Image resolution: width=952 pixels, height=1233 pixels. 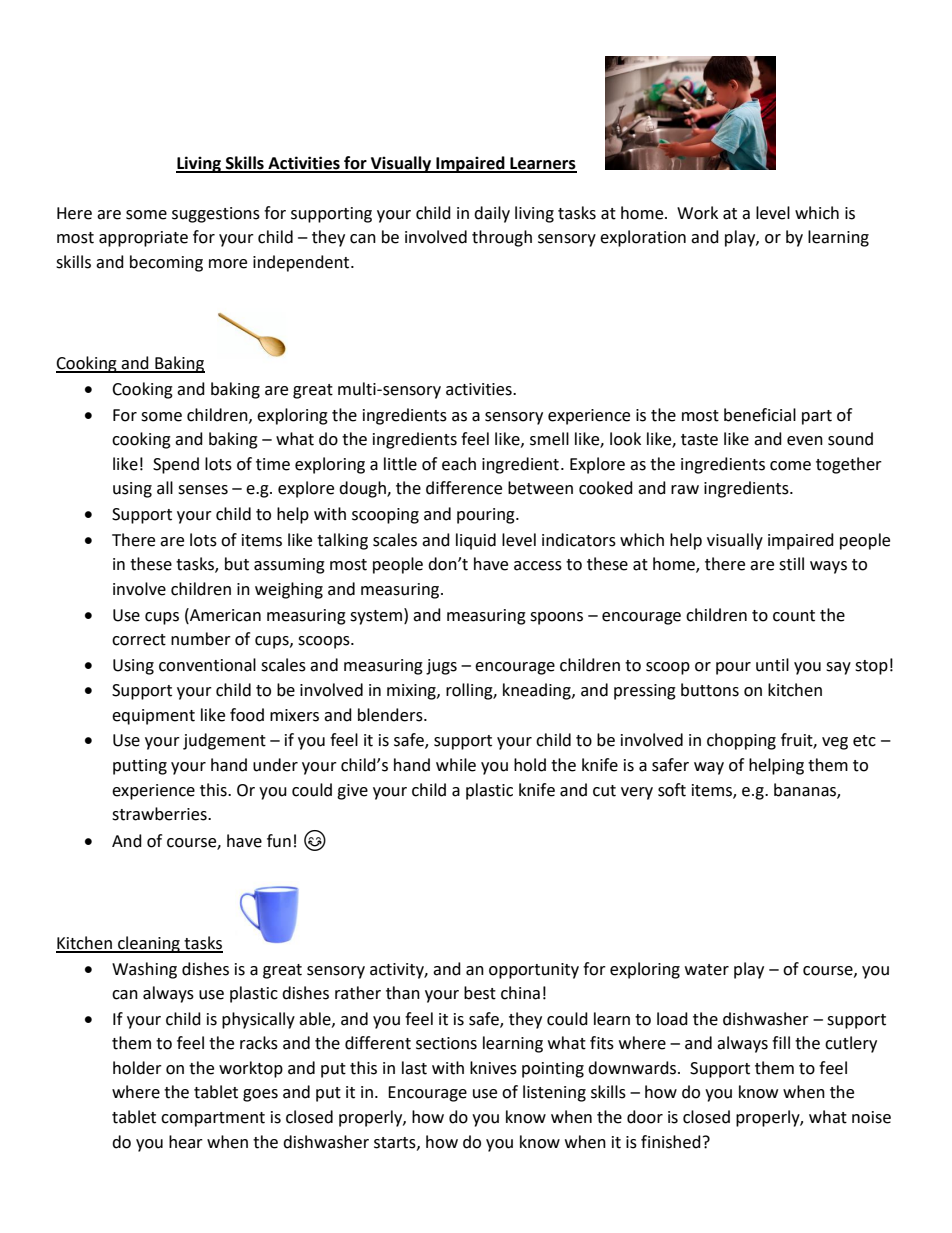 I want to click on liquid, so click(x=476, y=541).
